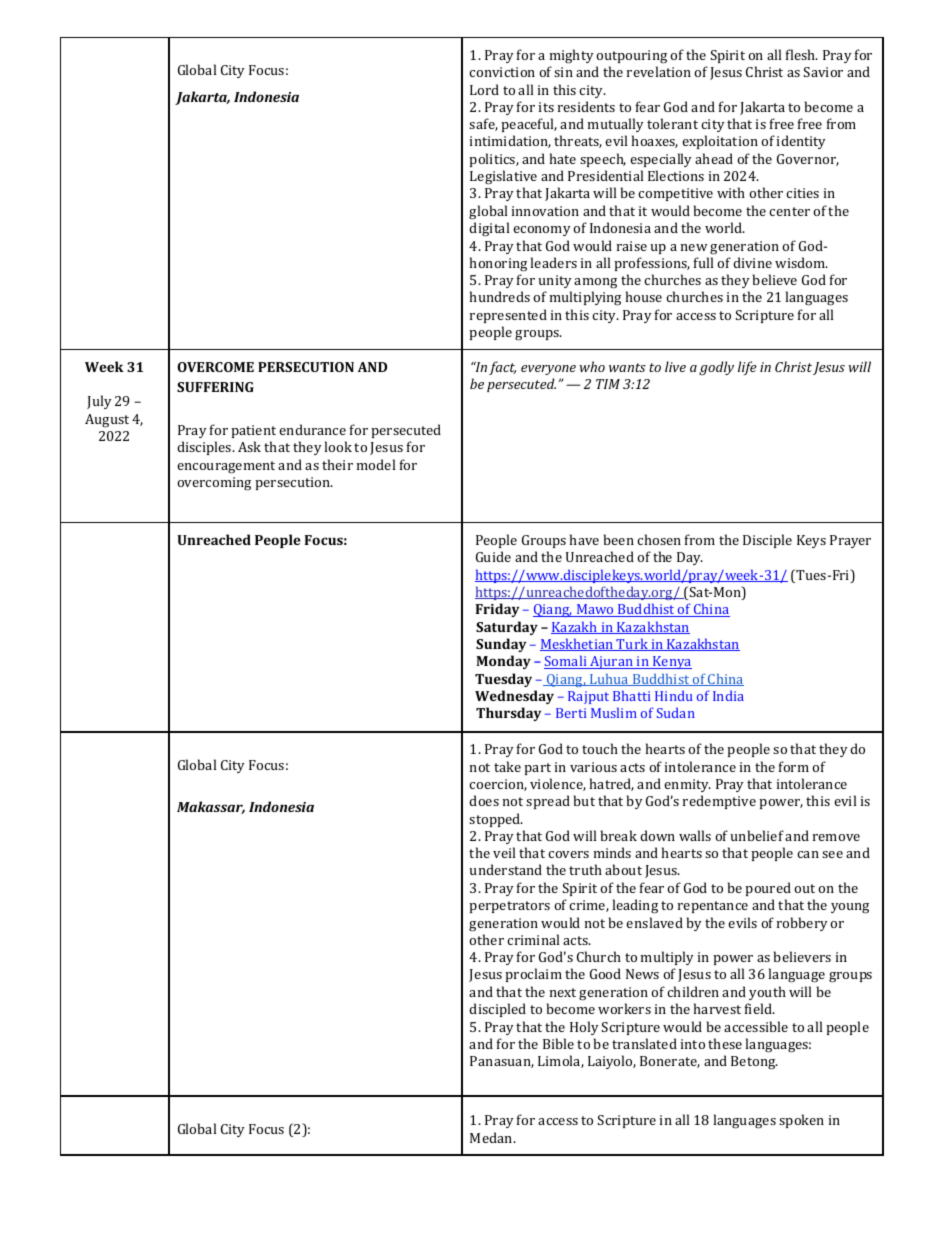 The height and width of the image is (1233, 952). What do you see at coordinates (584, 1028) in the image?
I see `Holy` at bounding box center [584, 1028].
